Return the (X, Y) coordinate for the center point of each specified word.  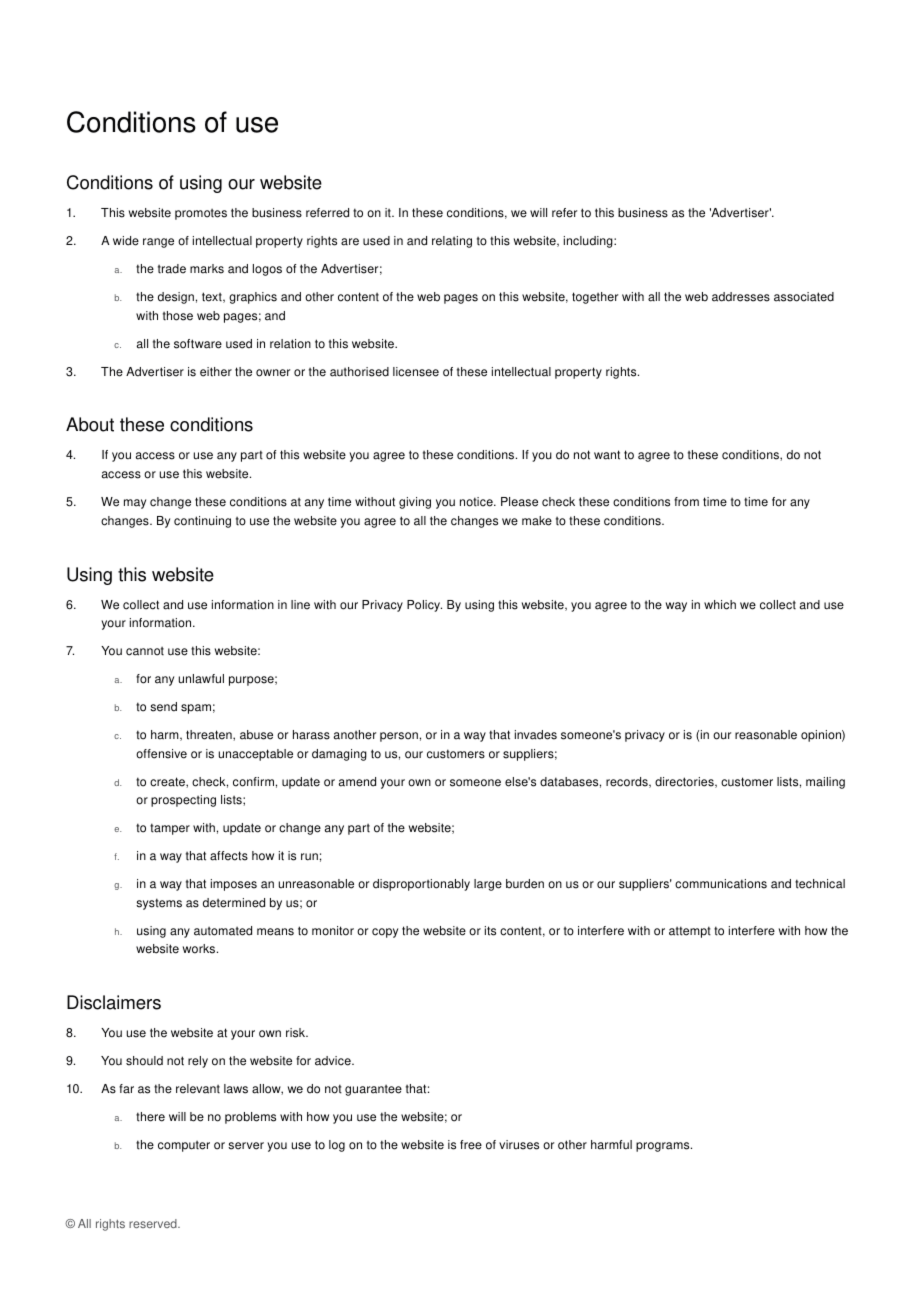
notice (477, 502)
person (399, 737)
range (158, 243)
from (686, 502)
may (135, 504)
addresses (741, 297)
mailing (825, 783)
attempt (690, 932)
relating (452, 242)
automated (223, 931)
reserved (154, 1223)
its (490, 931)
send (163, 707)
